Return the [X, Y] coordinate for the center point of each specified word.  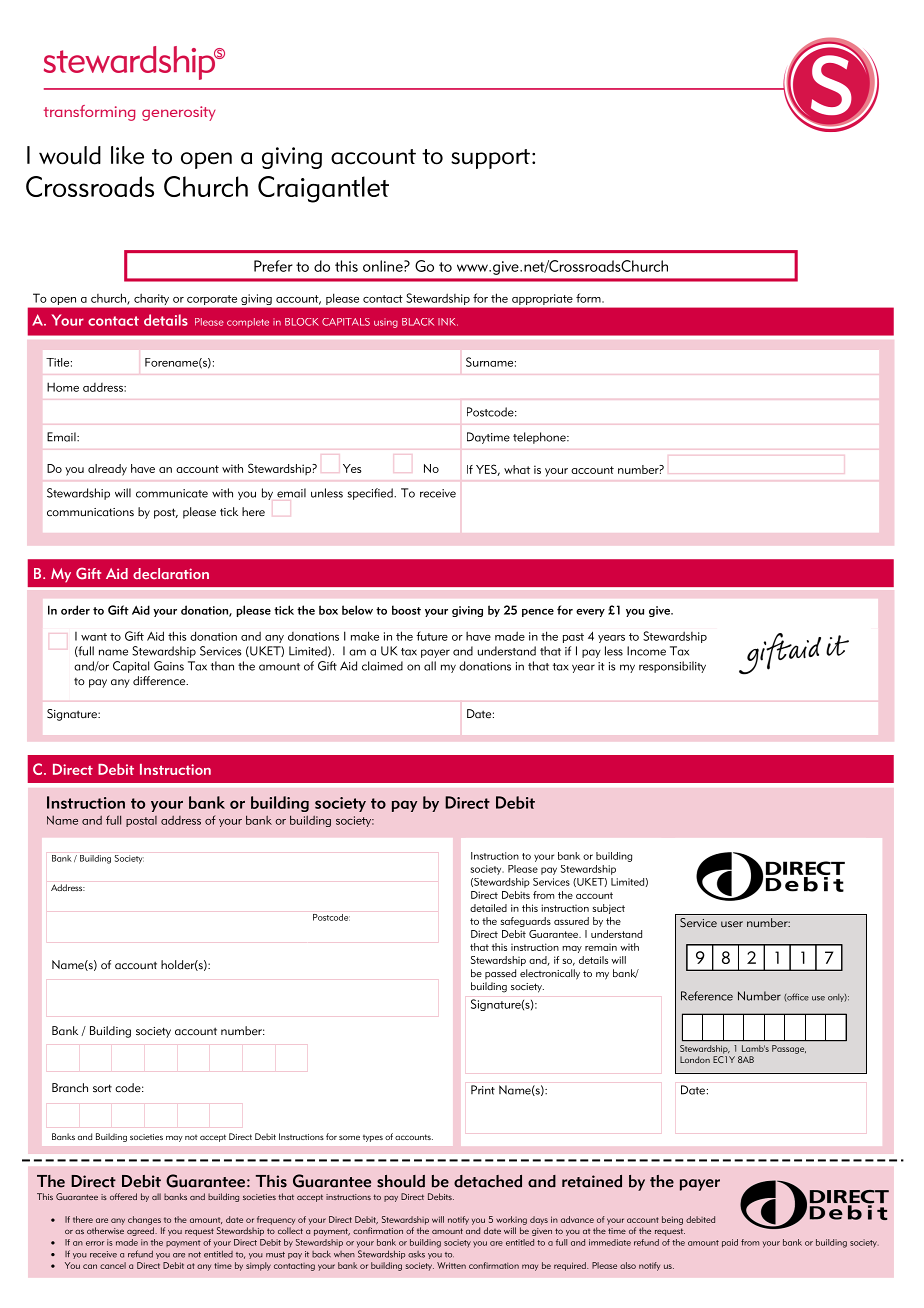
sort [102, 1088]
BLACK [418, 322]
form [589, 298]
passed [500, 974]
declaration [171, 573]
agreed [141, 1231]
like [127, 155]
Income [646, 651]
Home [63, 387]
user [732, 924]
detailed [488, 908]
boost [406, 610]
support [490, 159]
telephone [540, 438]
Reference [707, 996]
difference [160, 681]
